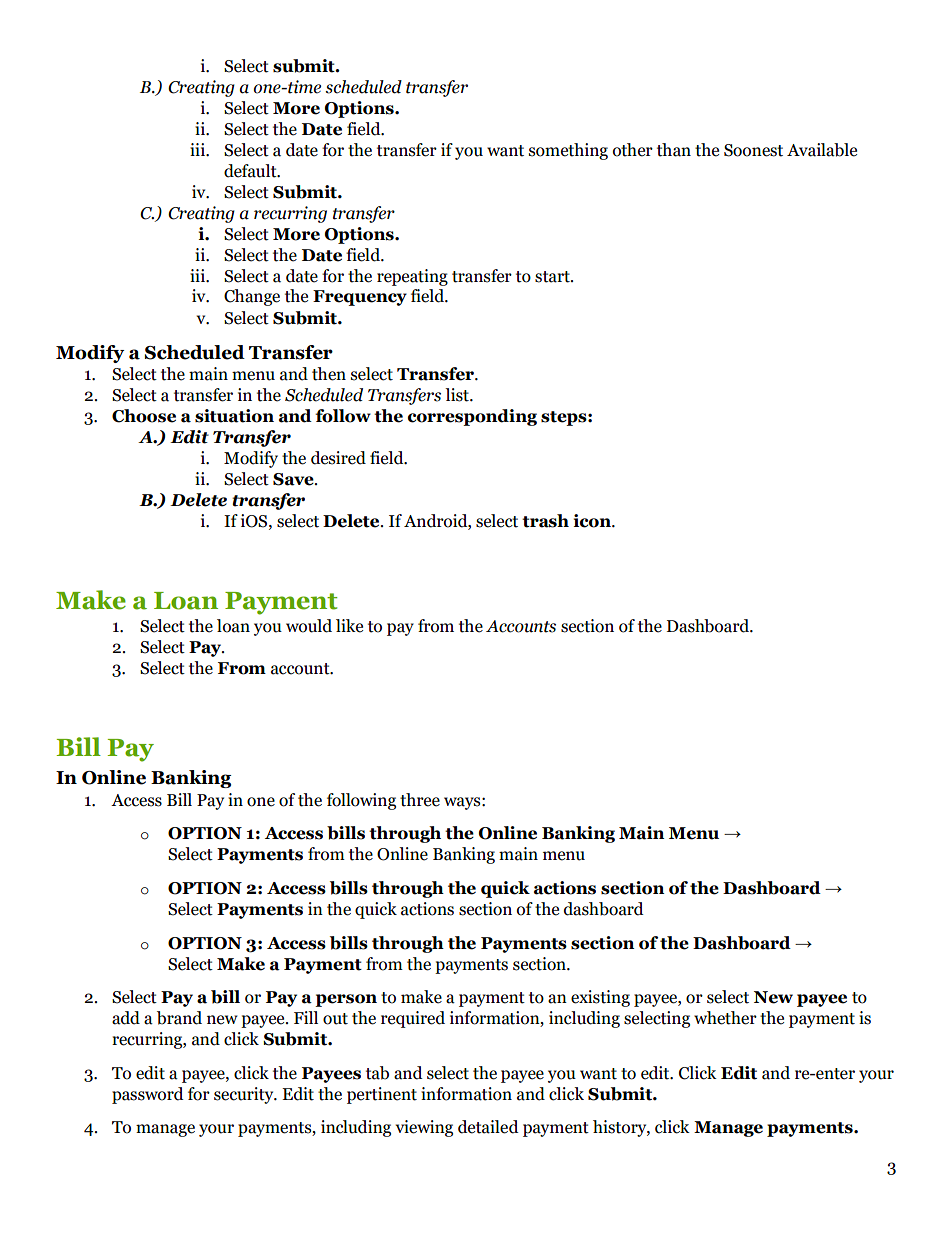 This screenshot has height=1233, width=952. I want to click on list, so click(458, 395).
